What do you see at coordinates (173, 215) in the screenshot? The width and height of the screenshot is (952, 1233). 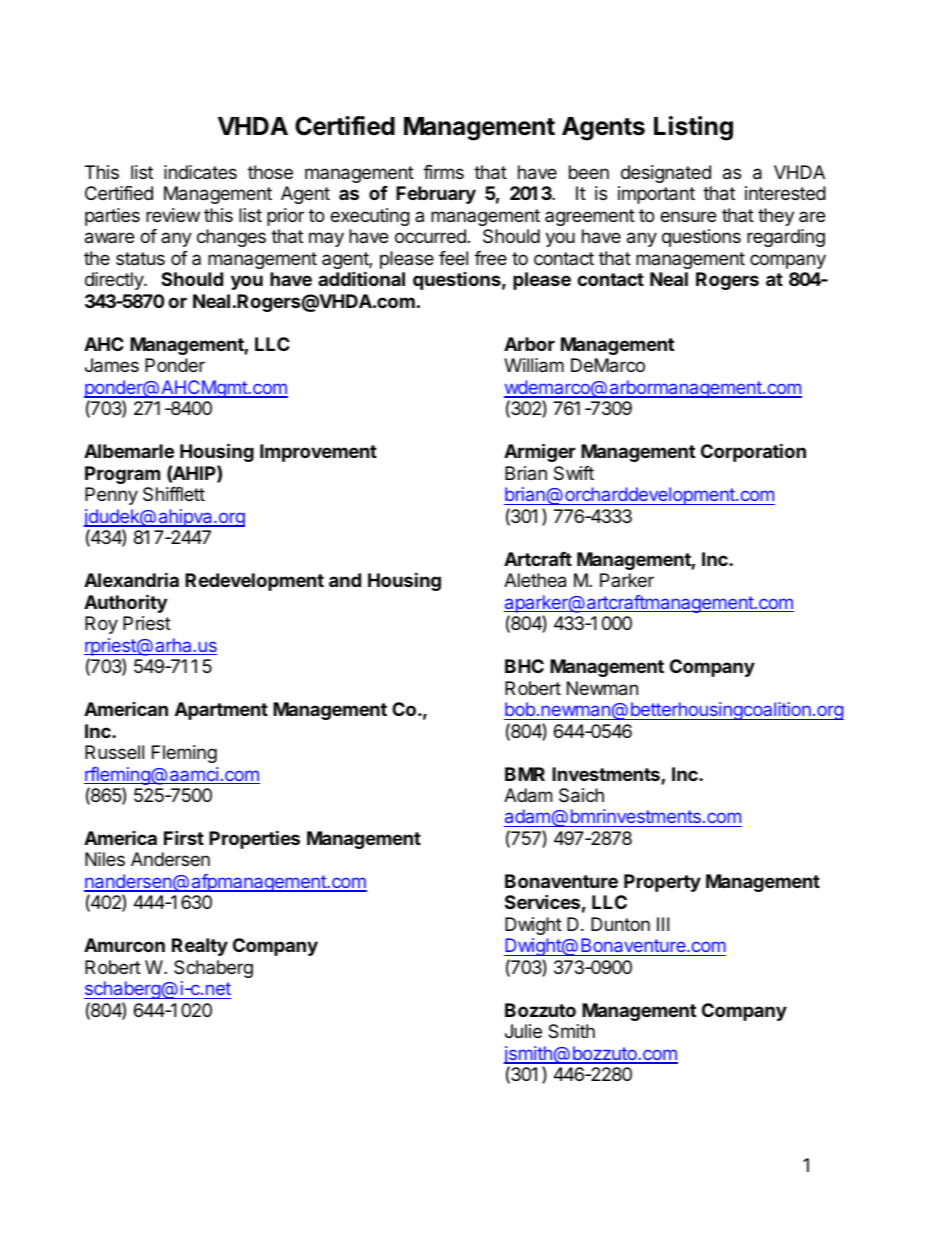 I see `review` at bounding box center [173, 215].
